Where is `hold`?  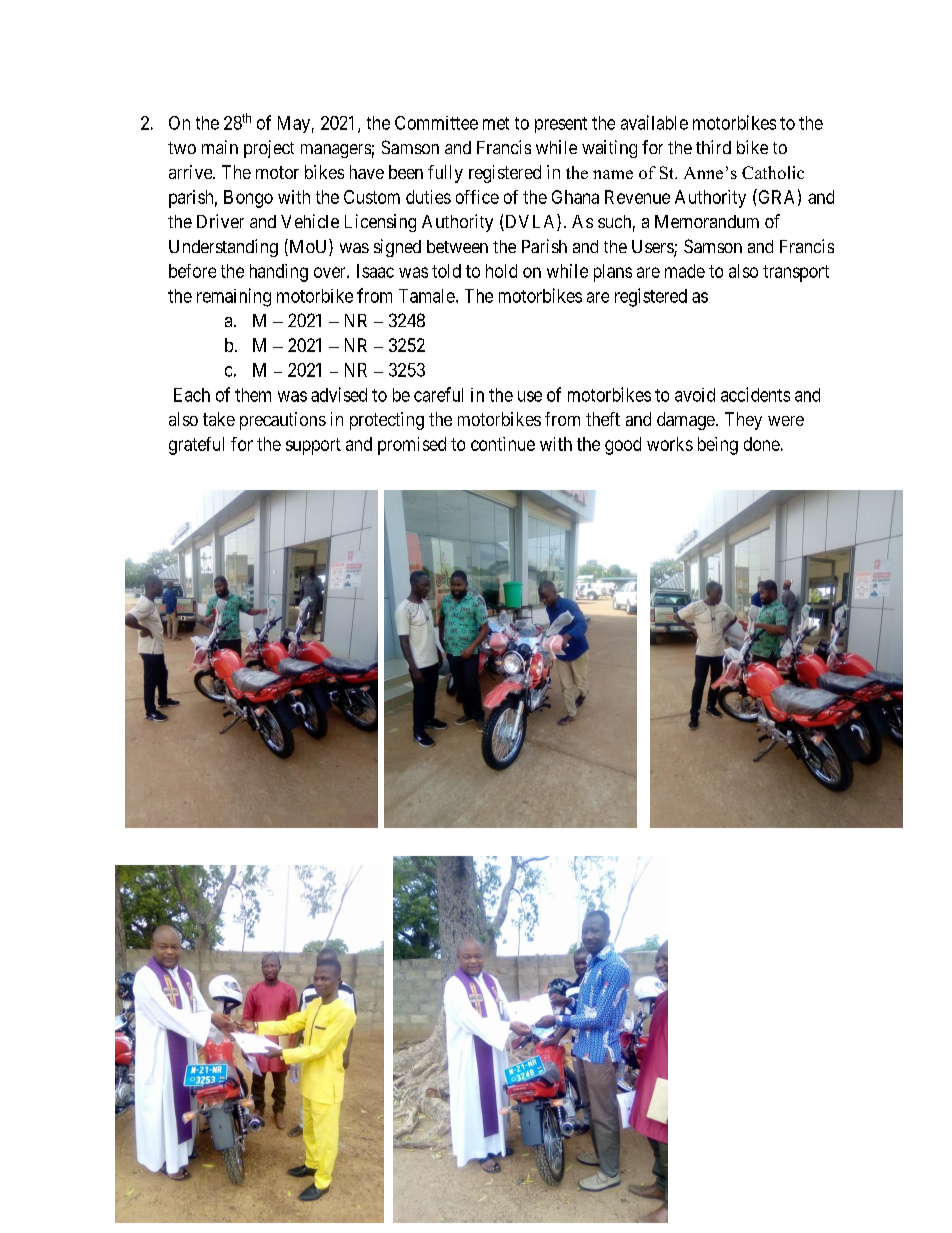
hold is located at coordinates (501, 271).
